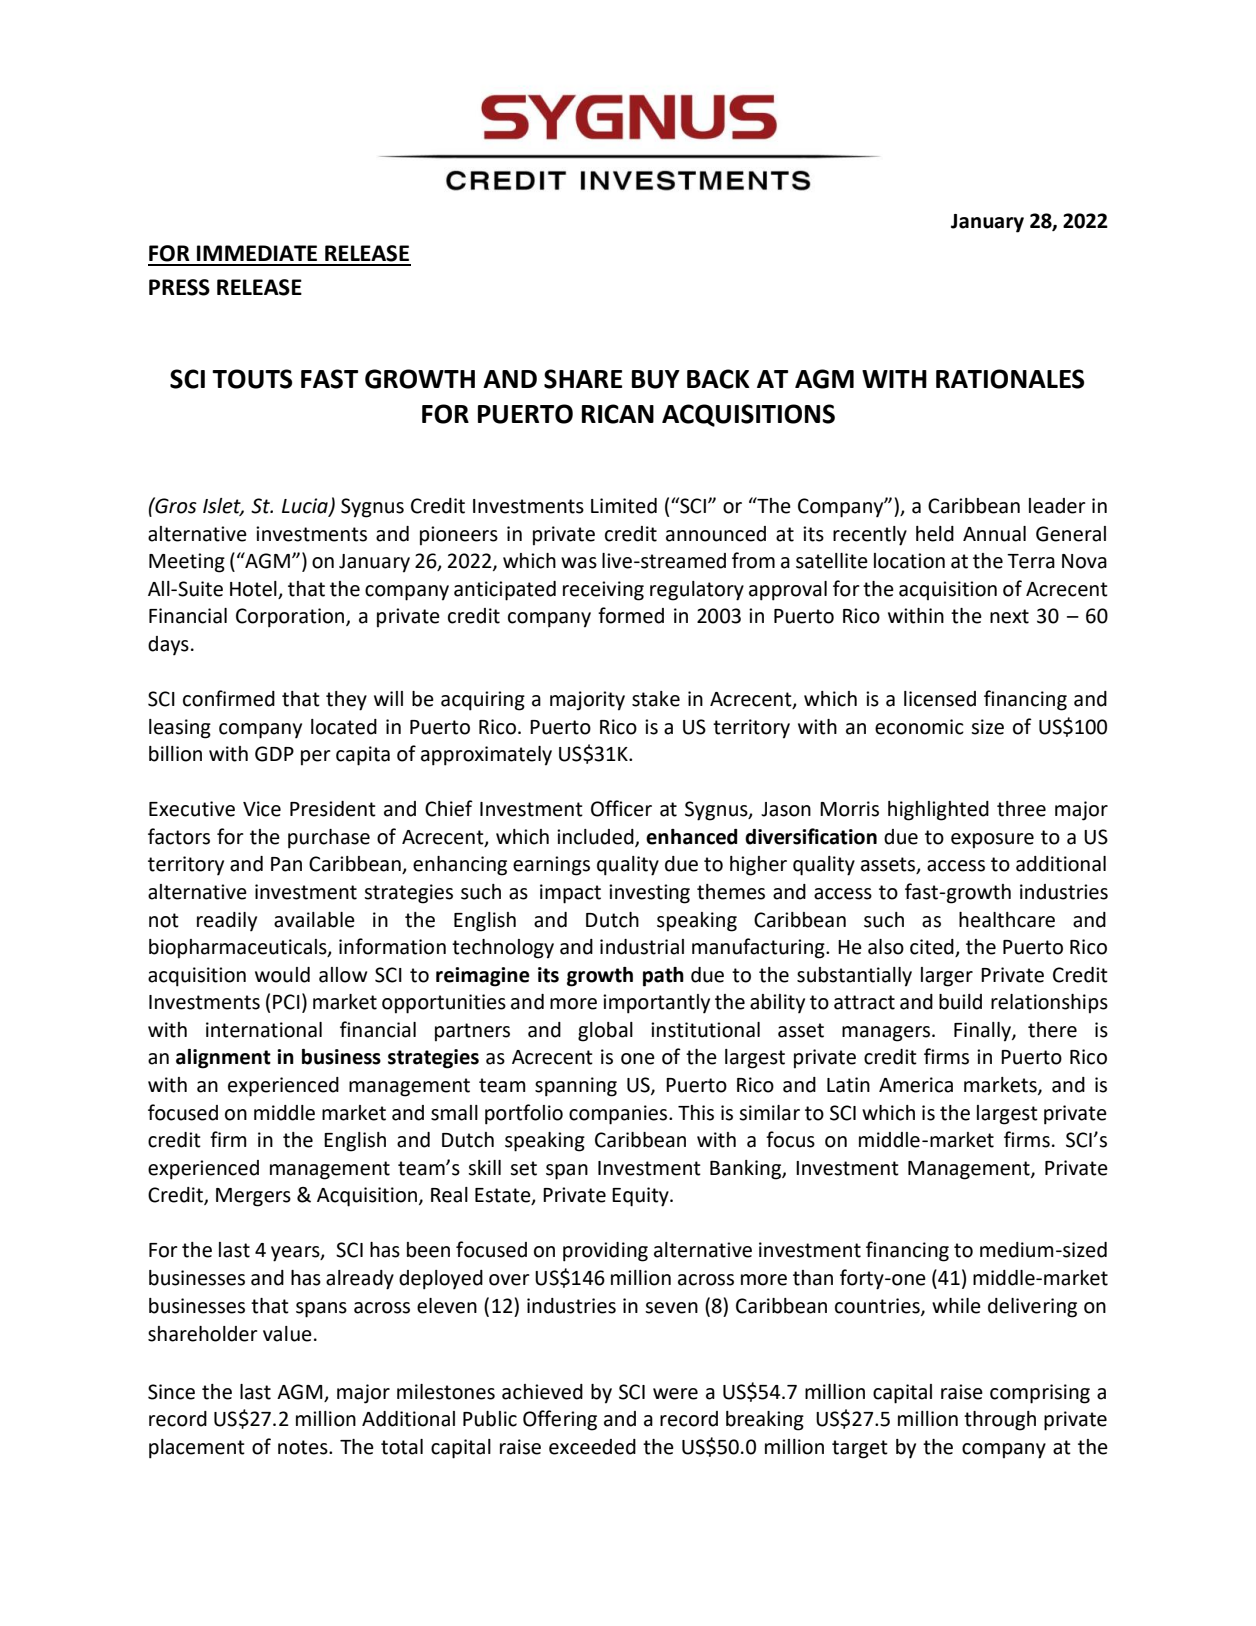  What do you see at coordinates (304, 1447) in the screenshot?
I see `notes` at bounding box center [304, 1447].
